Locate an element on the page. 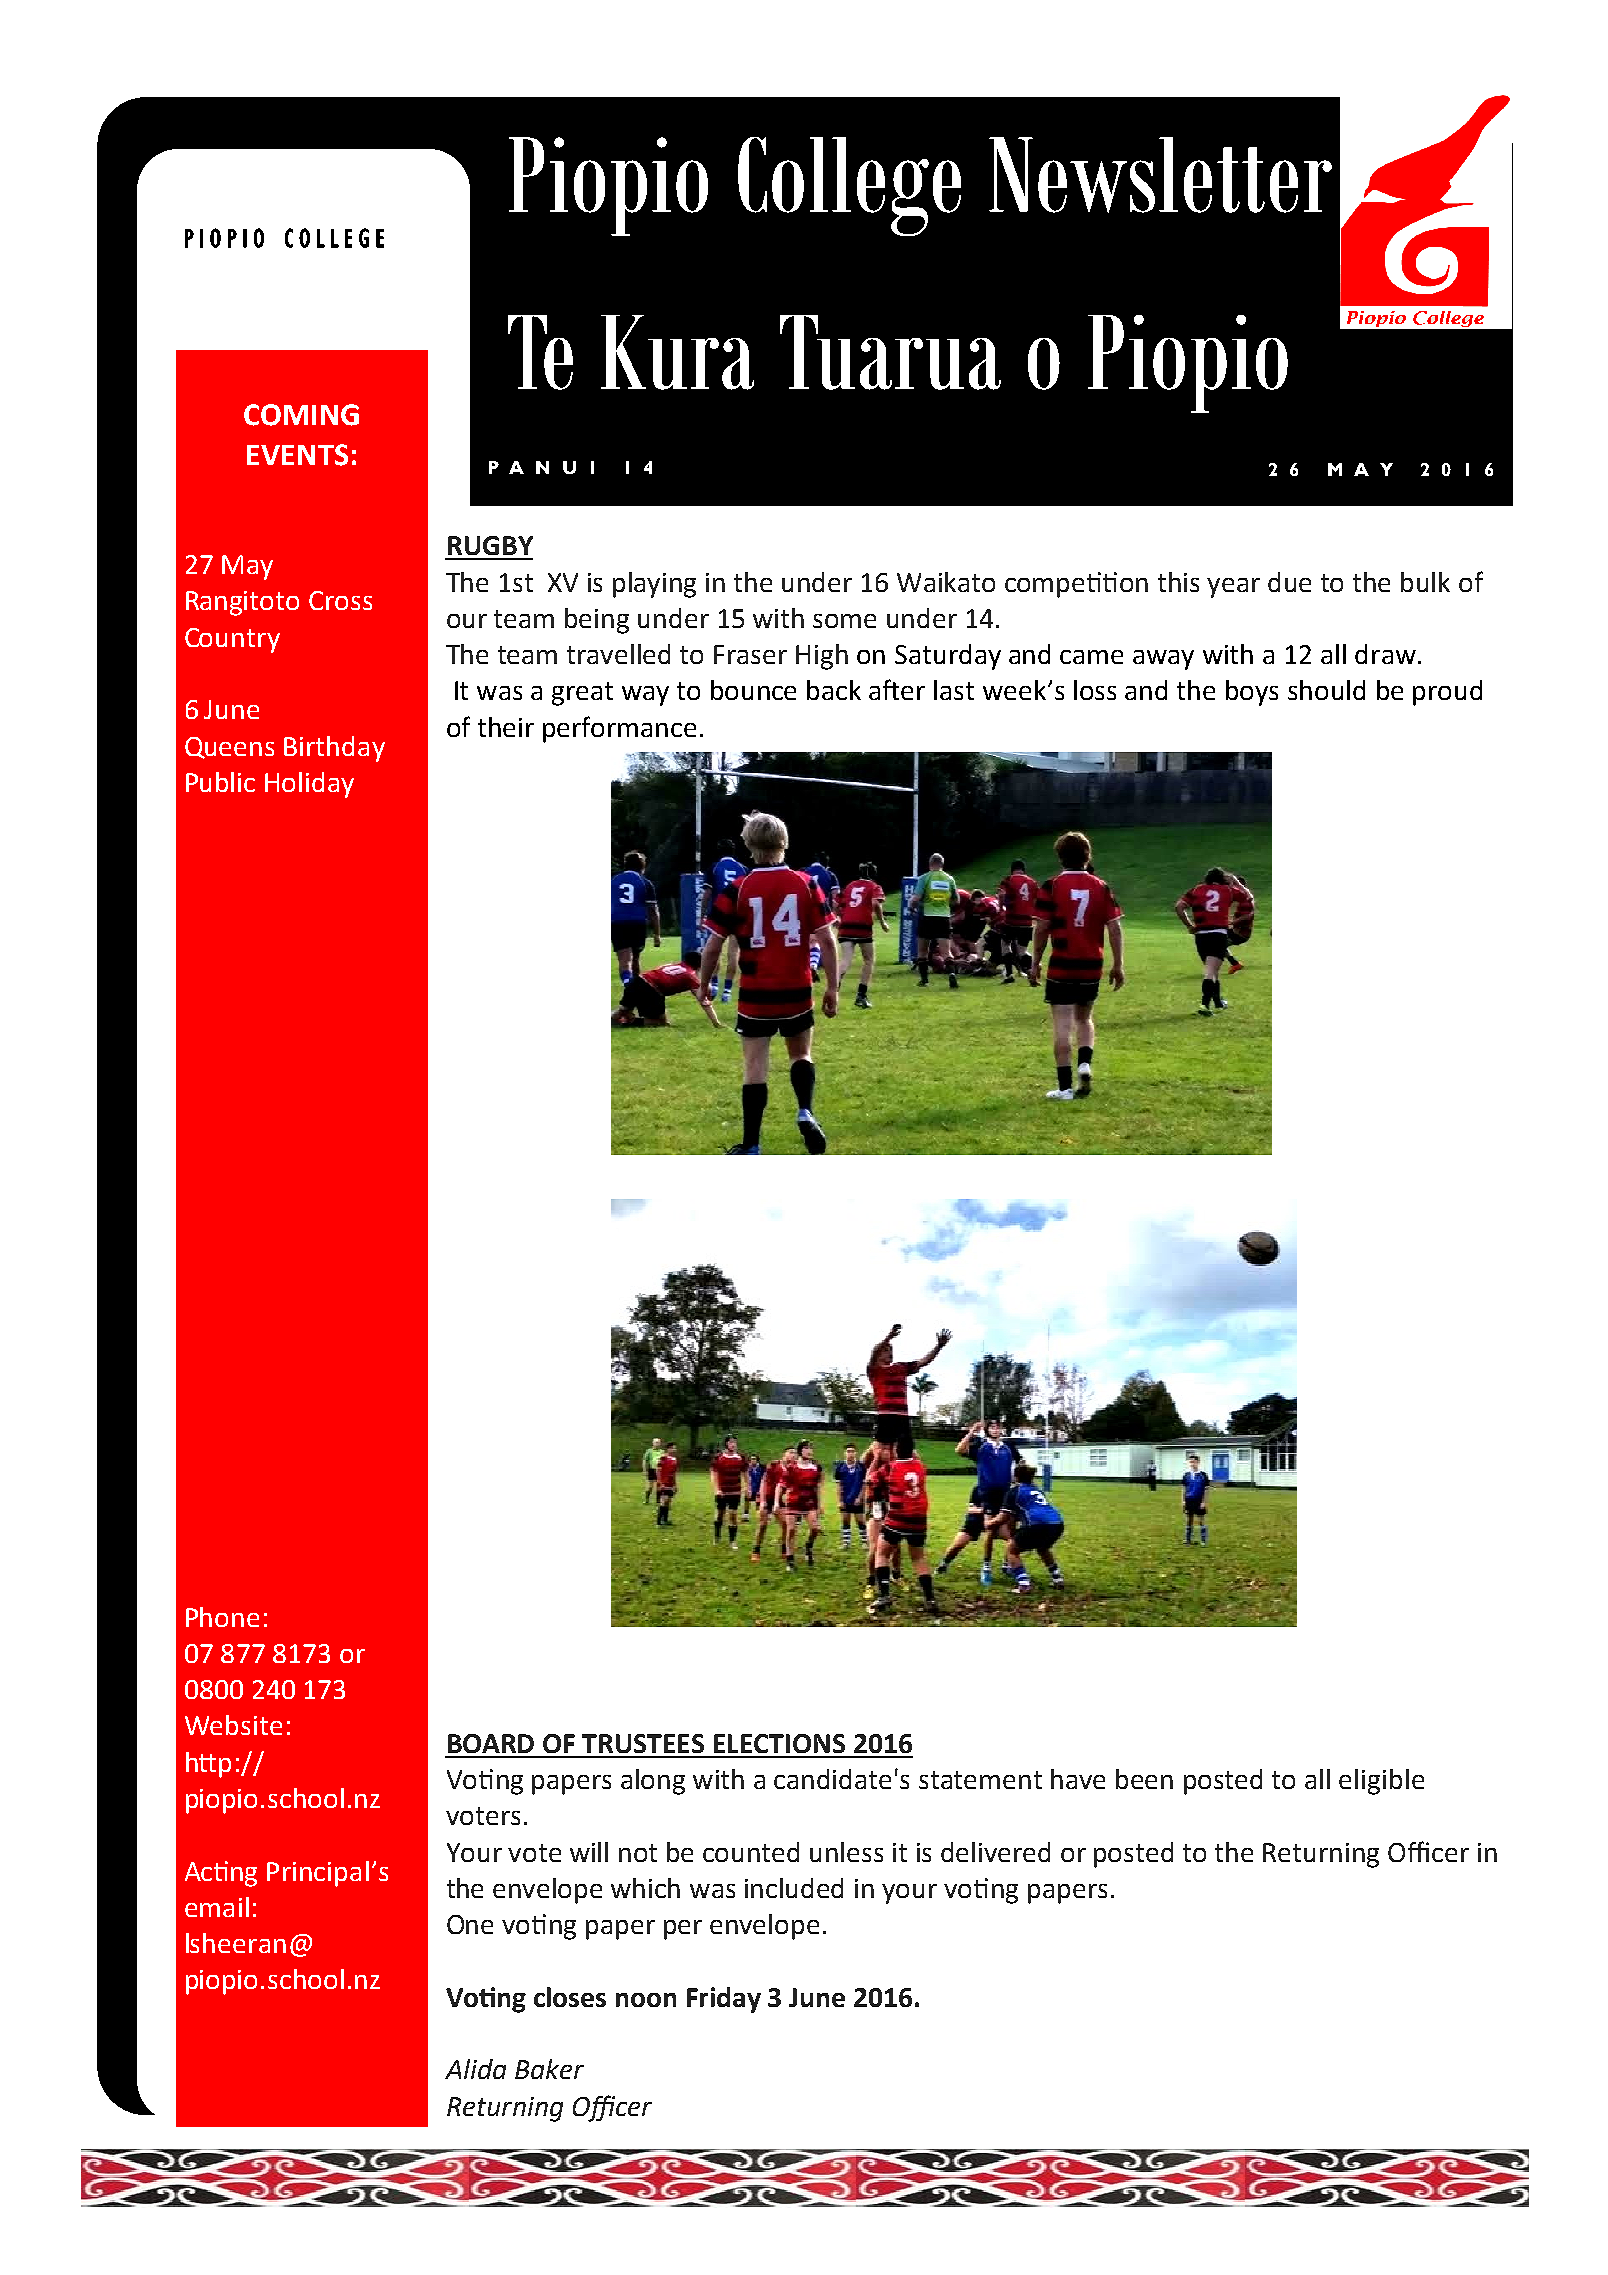 This document has width=1608, height=2275. COMING is located at coordinates (301, 415).
